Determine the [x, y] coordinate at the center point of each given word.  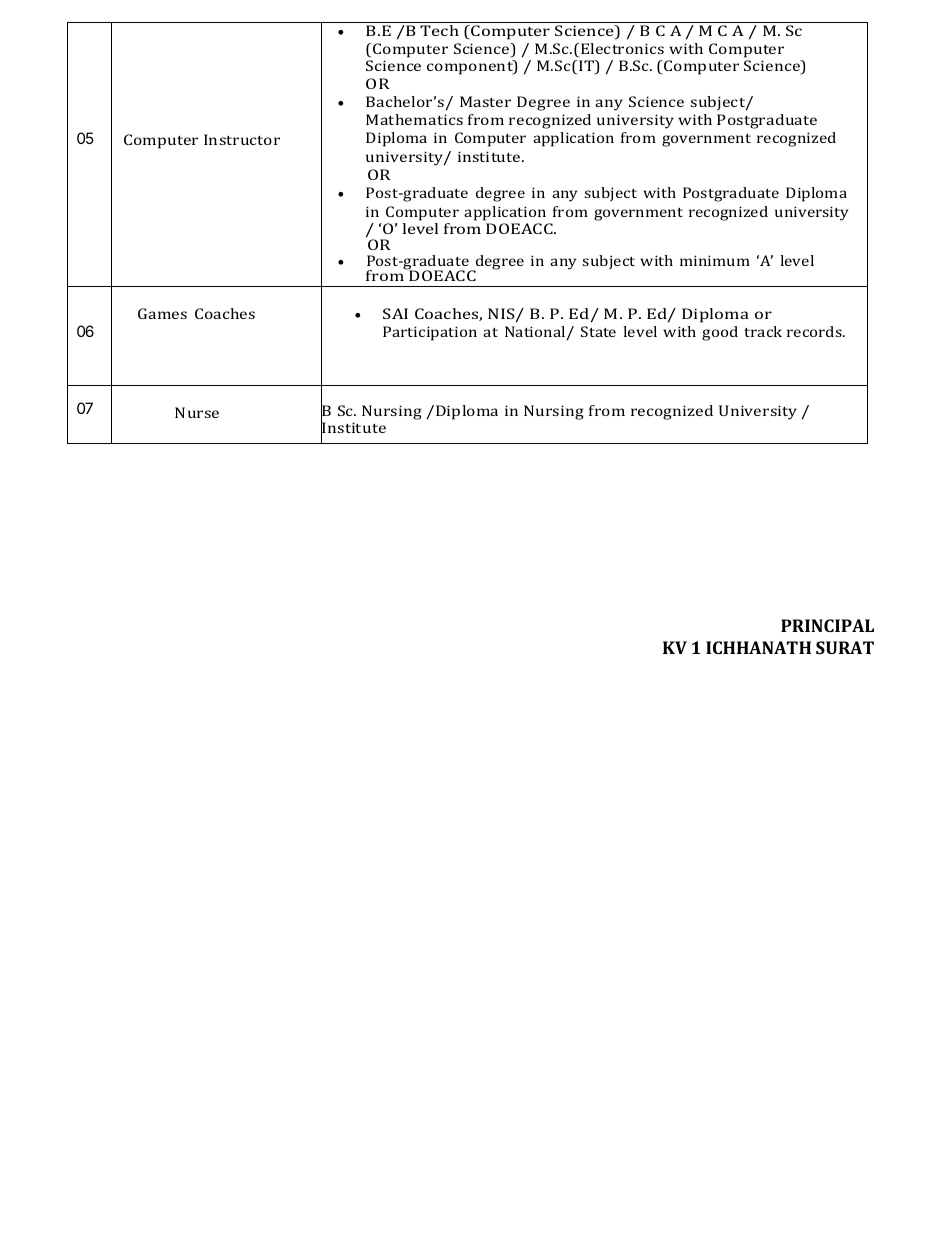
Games [162, 313]
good [720, 333]
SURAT [845, 647]
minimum [715, 260]
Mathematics [414, 119]
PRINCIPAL [827, 625]
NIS [502, 315]
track [763, 331]
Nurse [197, 412]
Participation [430, 333]
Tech [439, 30]
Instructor [242, 139]
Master [485, 101]
